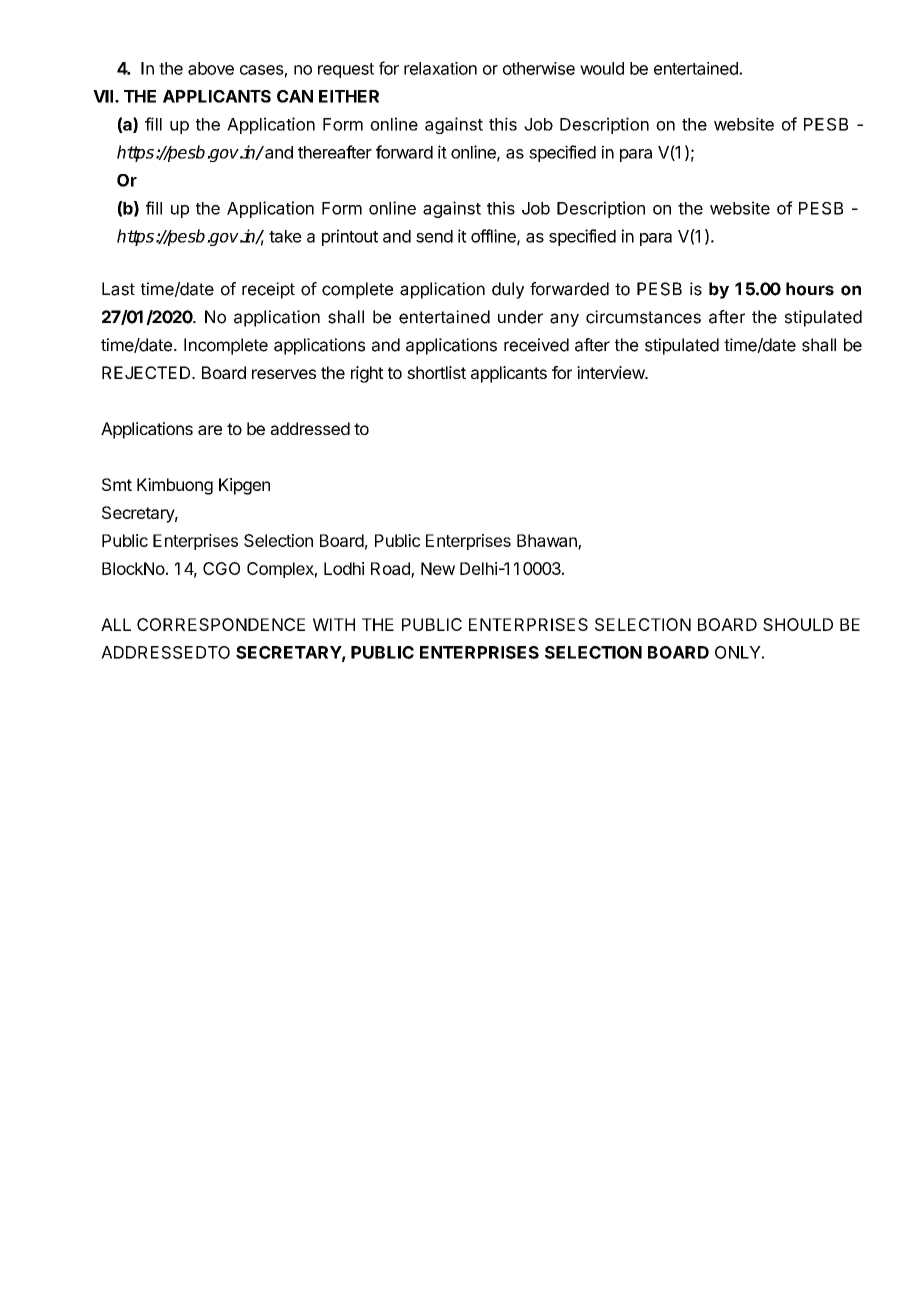 This image has width=924, height=1308. Describe the element at coordinates (643, 317) in the image. I see `circumstances` at that location.
